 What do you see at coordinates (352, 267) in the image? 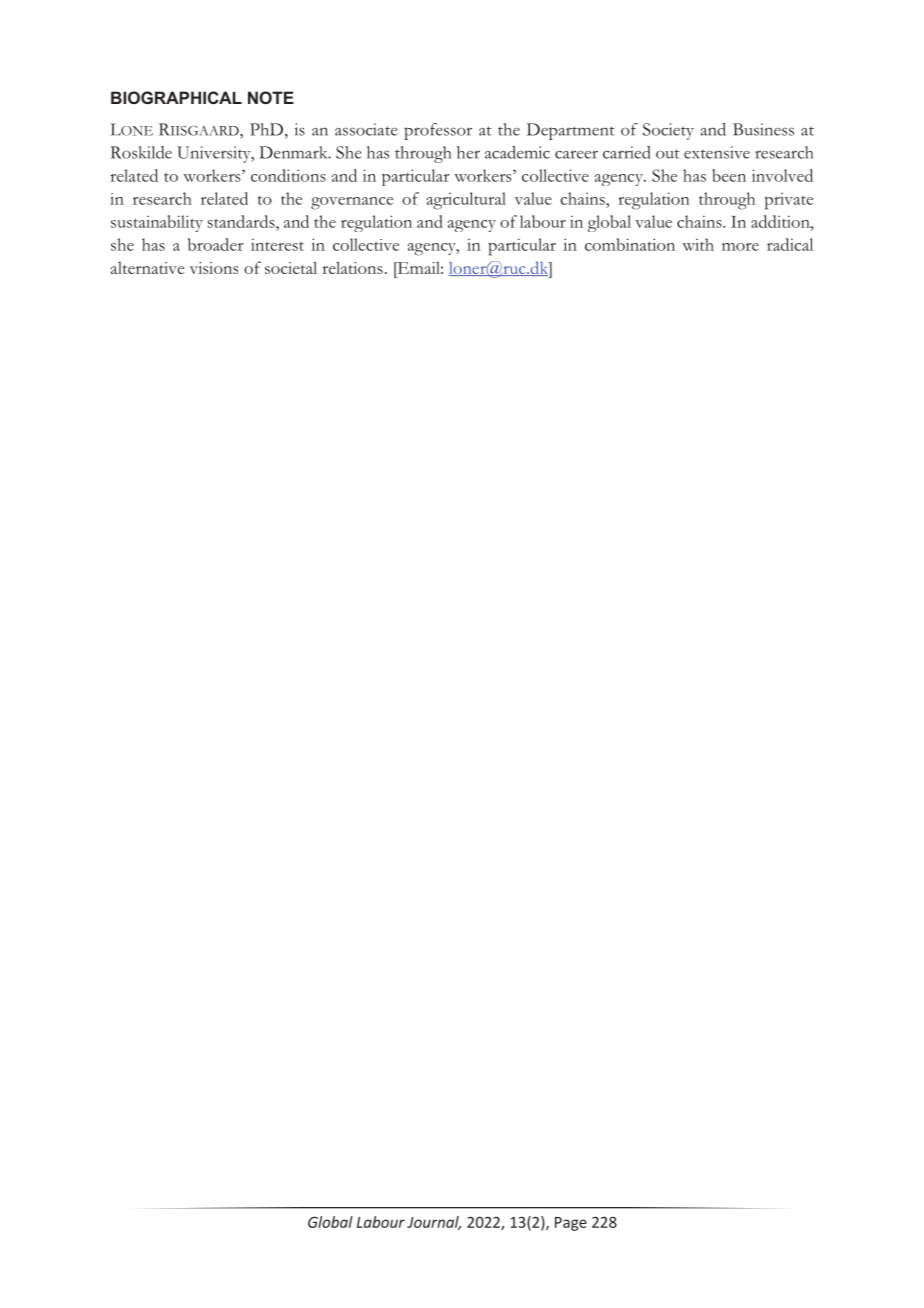
I see `relations` at bounding box center [352, 267].
